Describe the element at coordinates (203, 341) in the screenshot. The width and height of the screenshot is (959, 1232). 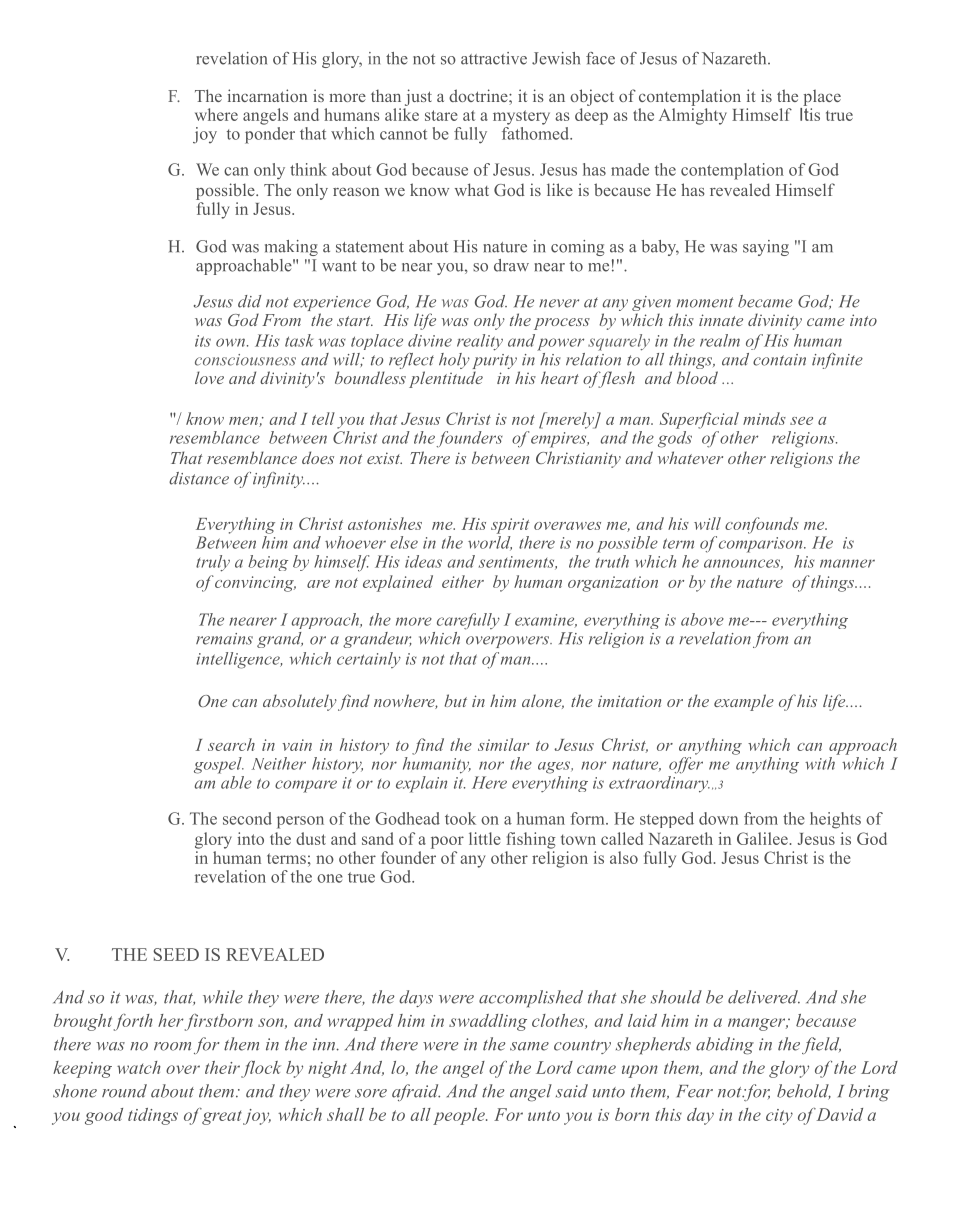
I see `its` at that location.
